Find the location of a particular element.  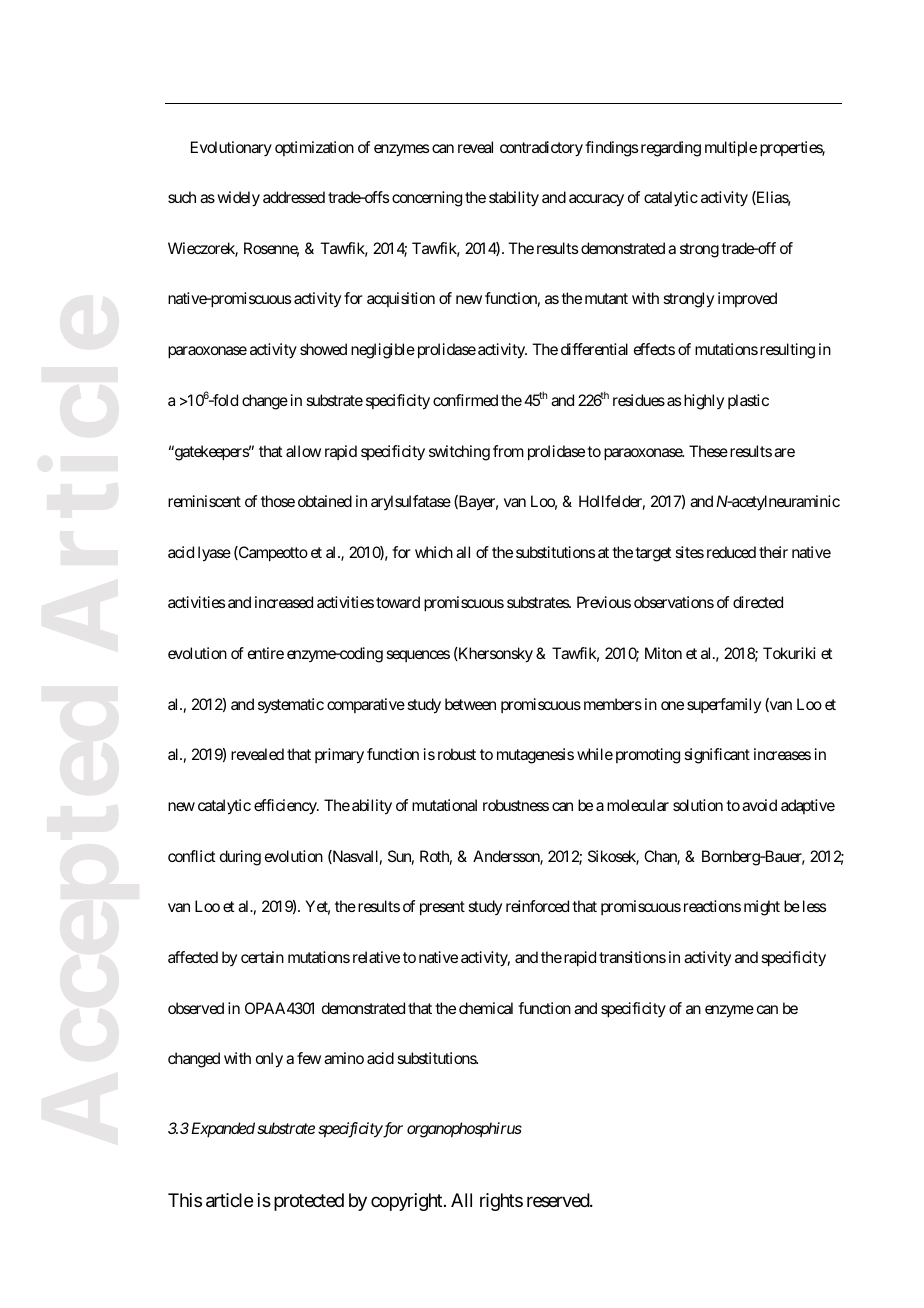

entire is located at coordinates (266, 653).
